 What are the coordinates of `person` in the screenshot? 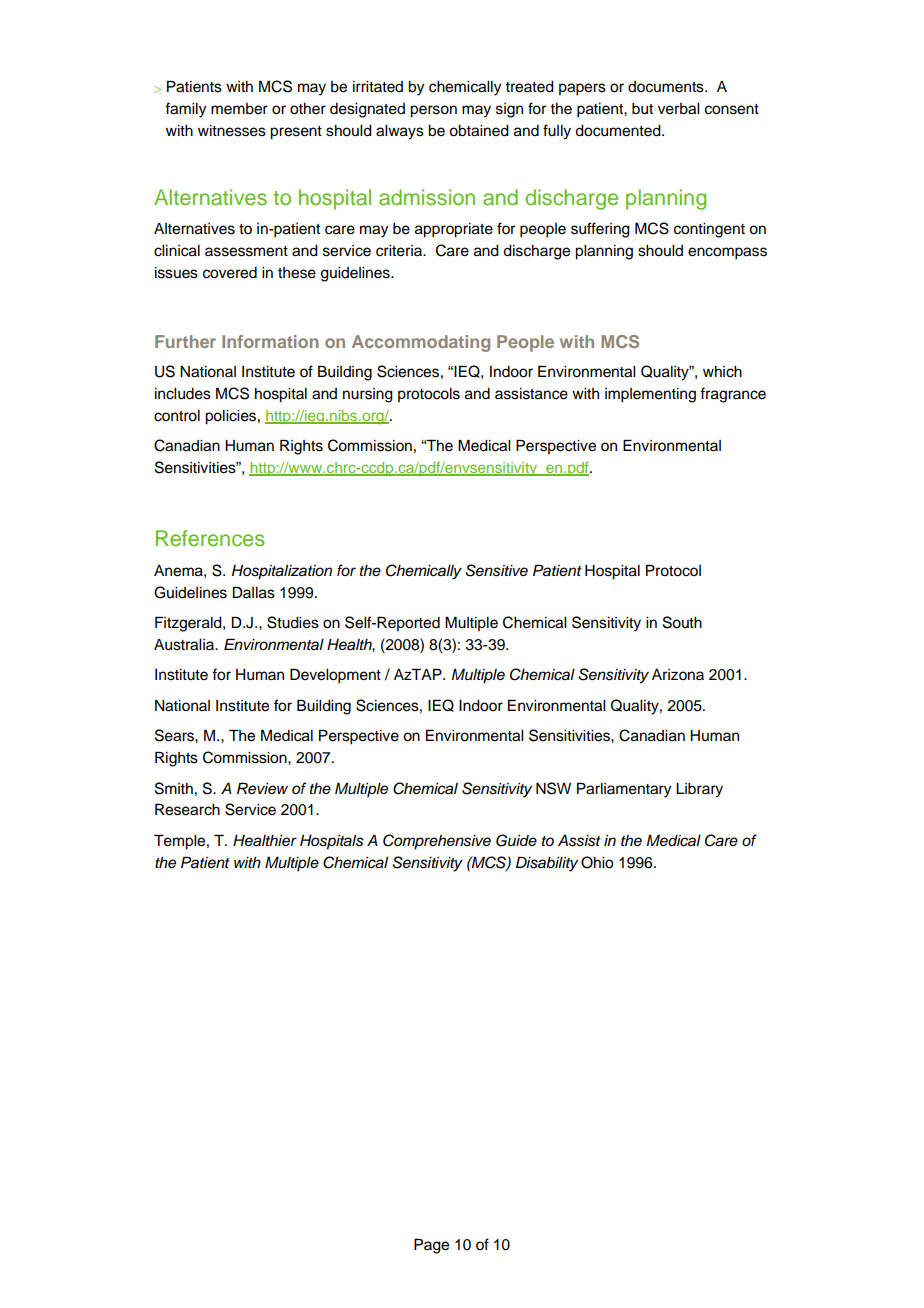 It's located at (433, 111).
